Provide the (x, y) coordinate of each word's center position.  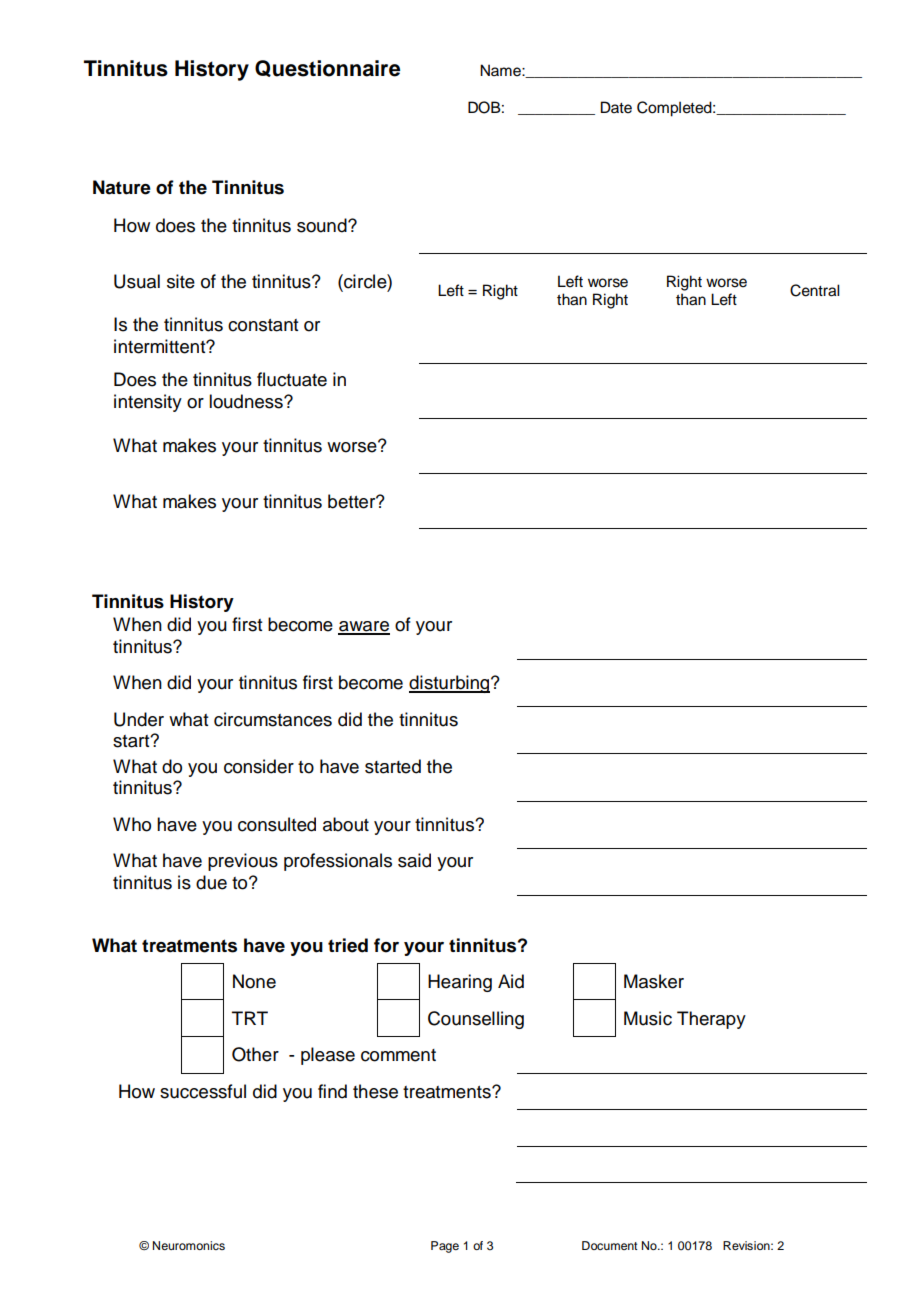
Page (445, 1247)
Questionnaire (327, 68)
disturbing (450, 684)
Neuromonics (189, 1245)
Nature (122, 187)
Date (616, 107)
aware (364, 627)
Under (139, 719)
